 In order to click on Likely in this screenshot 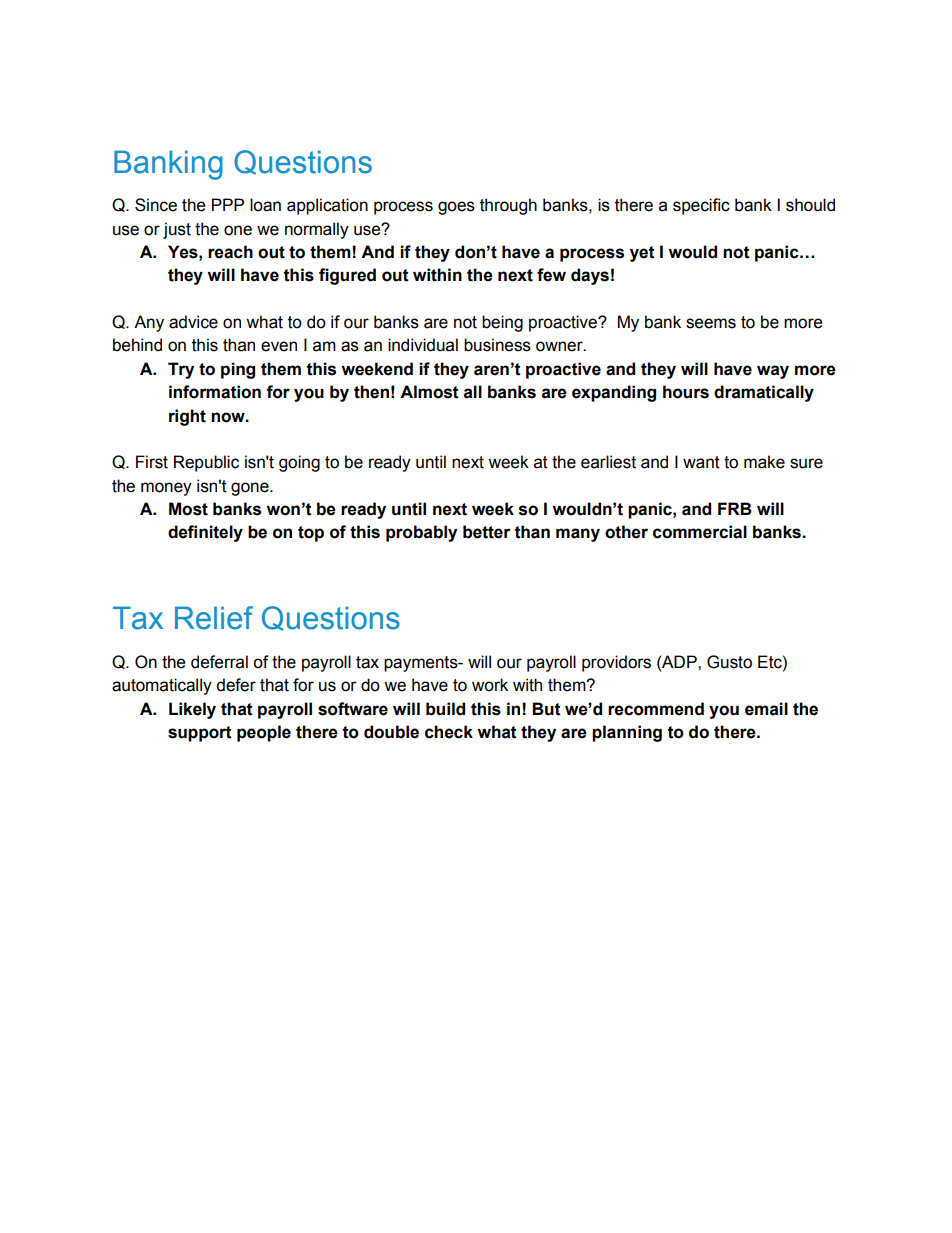, I will do `click(192, 710)`.
